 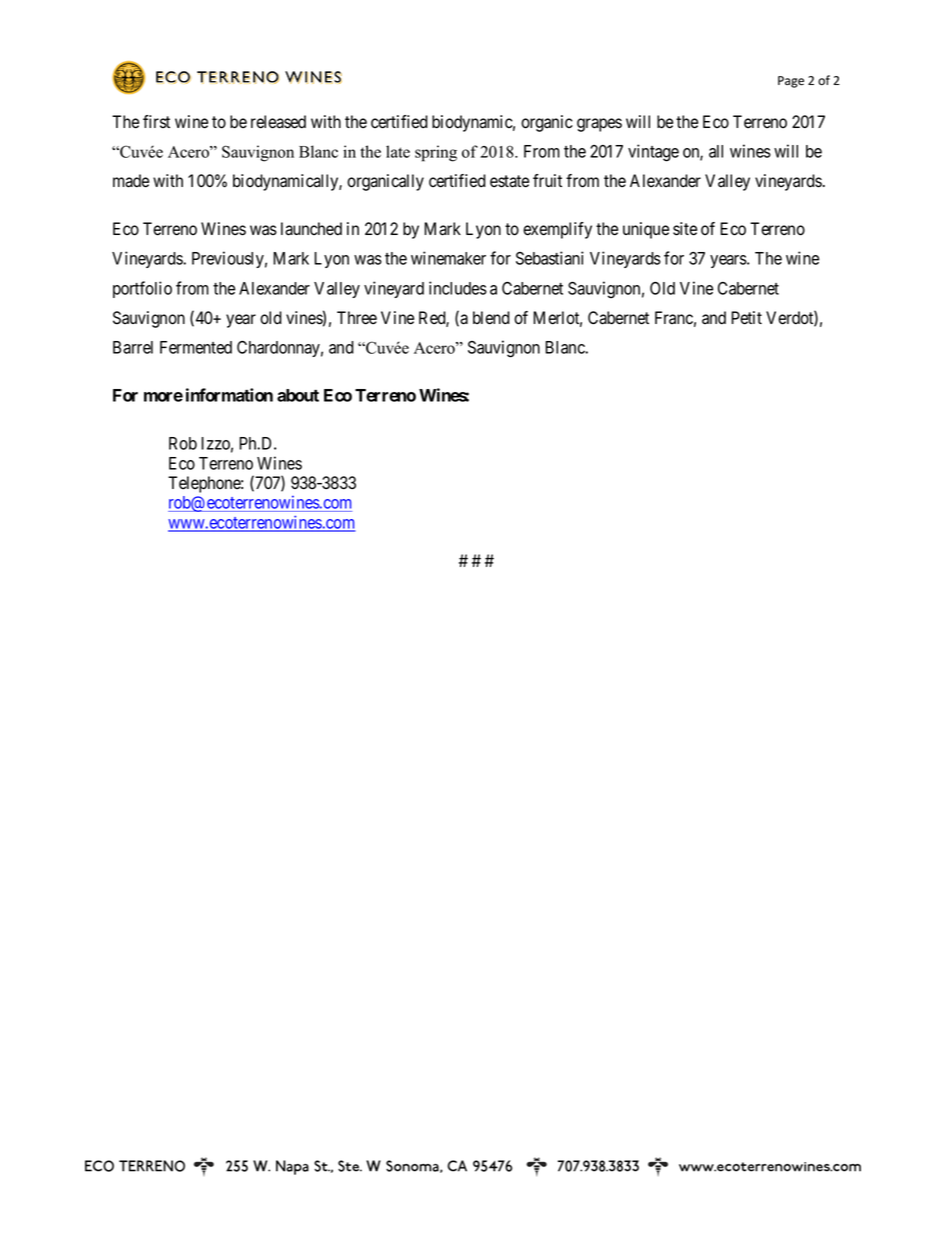 What do you see at coordinates (685, 229) in the screenshot?
I see `site` at bounding box center [685, 229].
